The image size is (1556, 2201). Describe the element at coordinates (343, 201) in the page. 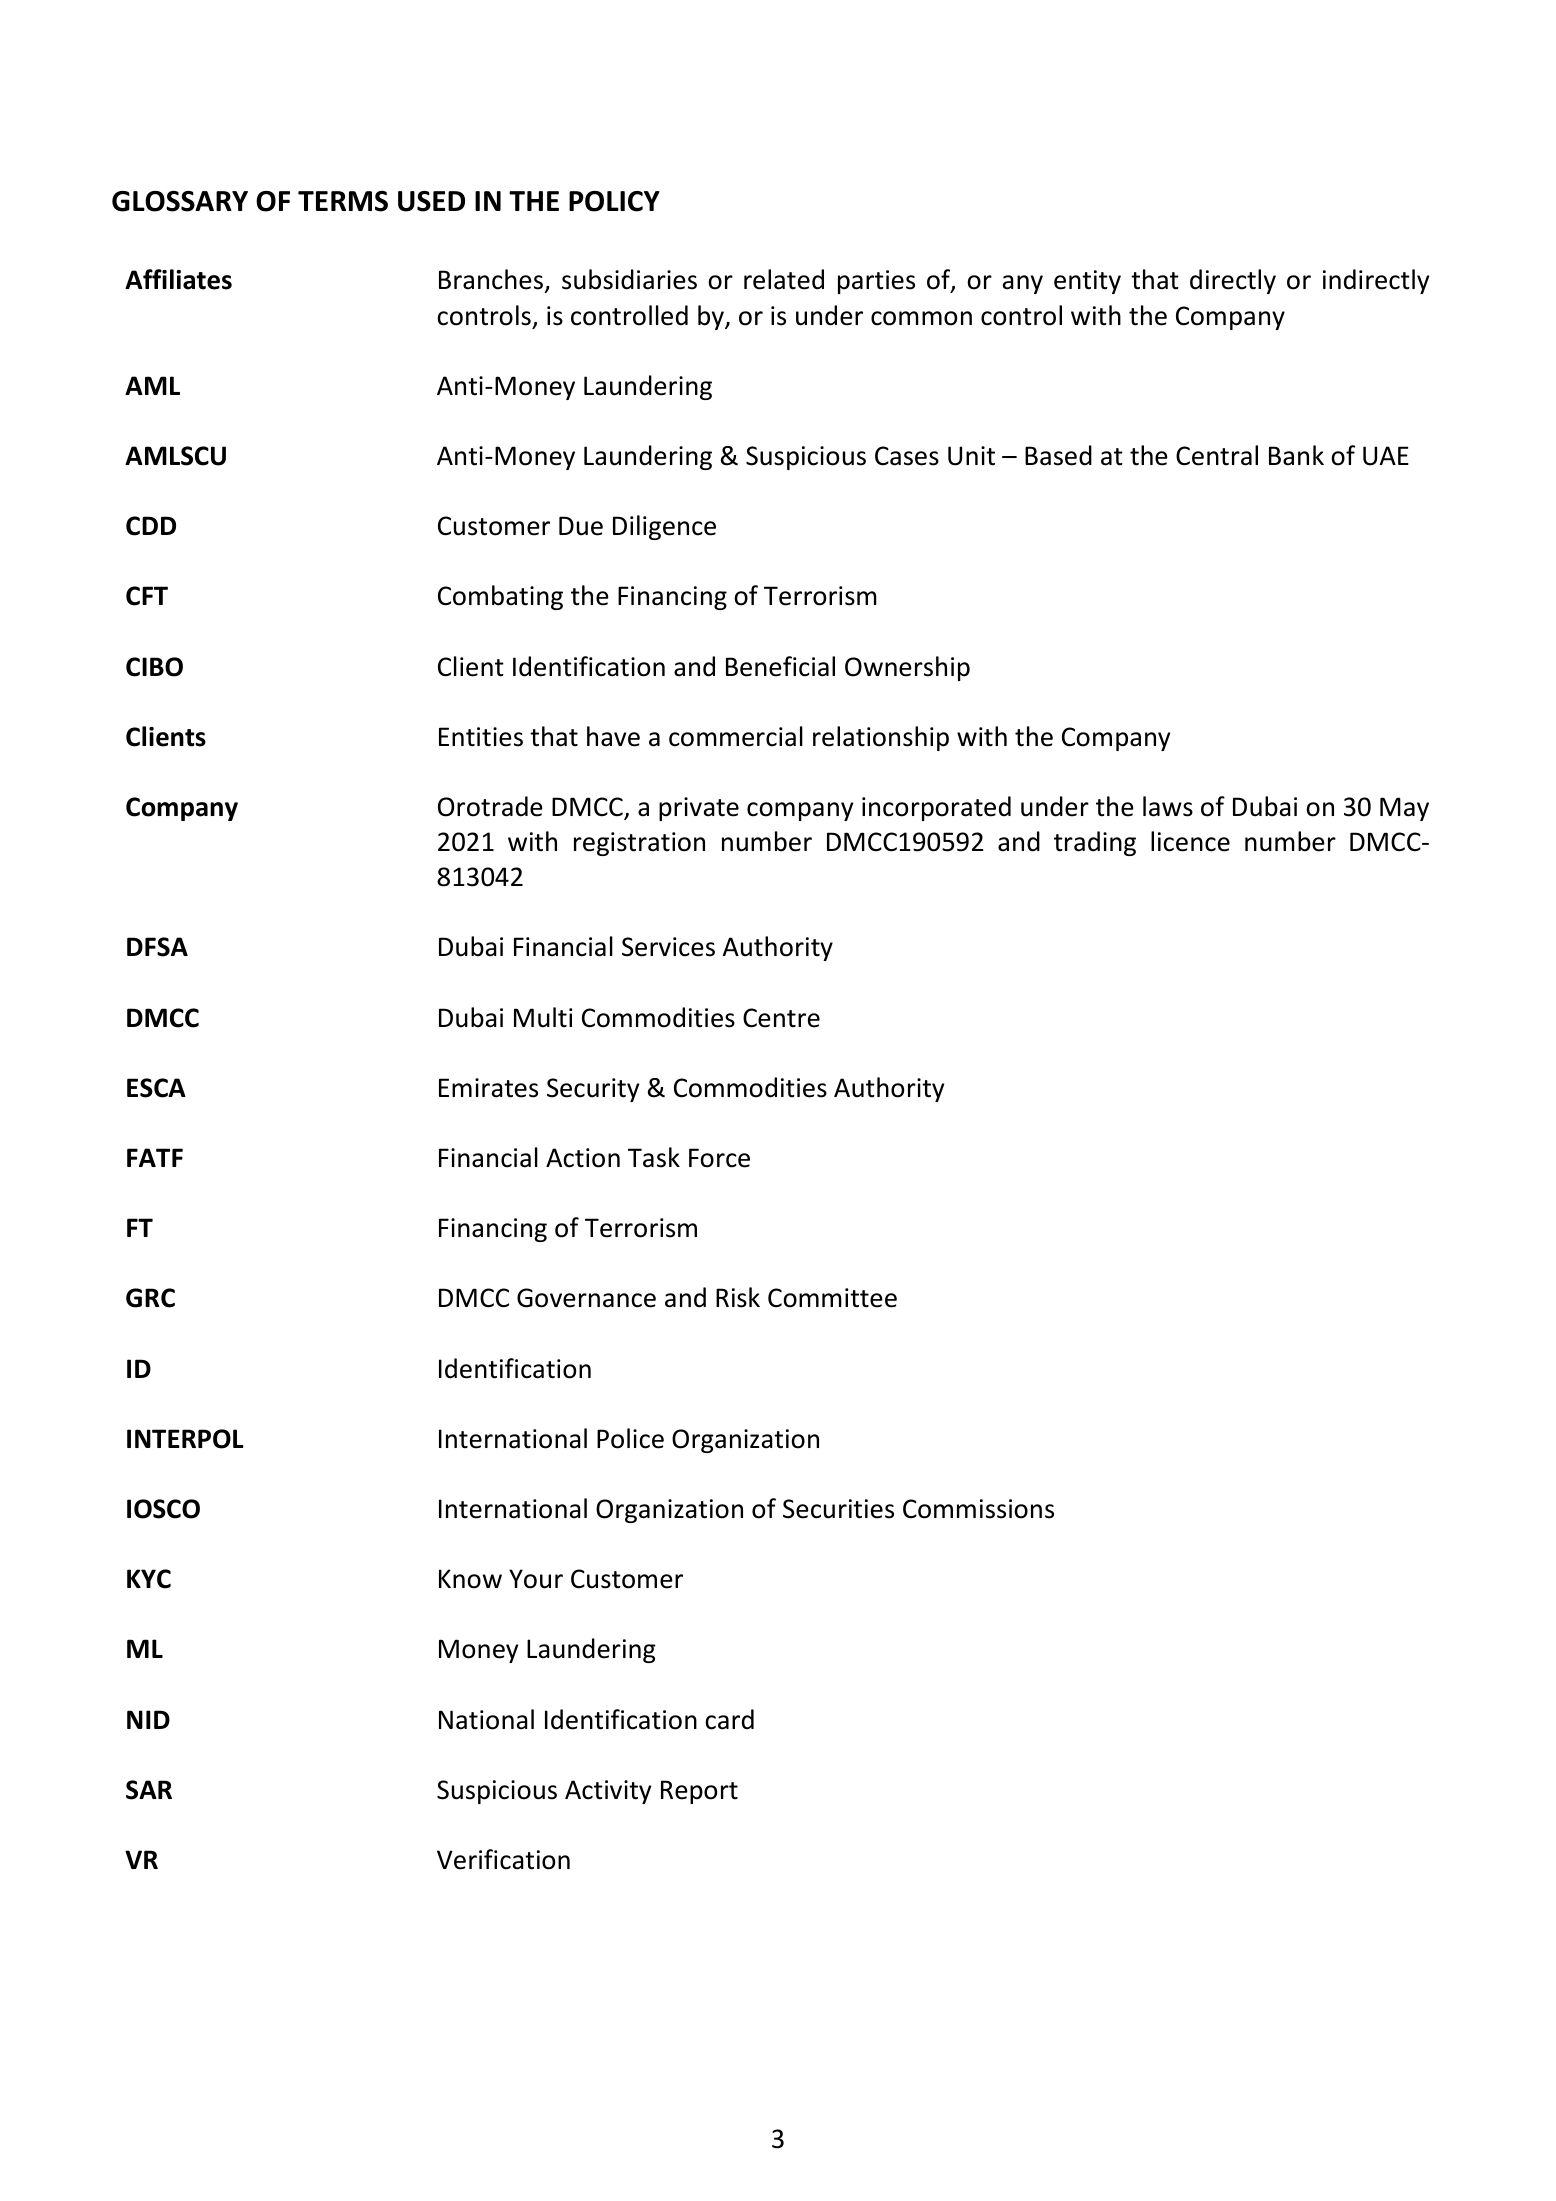

I see `TERMS` at that location.
